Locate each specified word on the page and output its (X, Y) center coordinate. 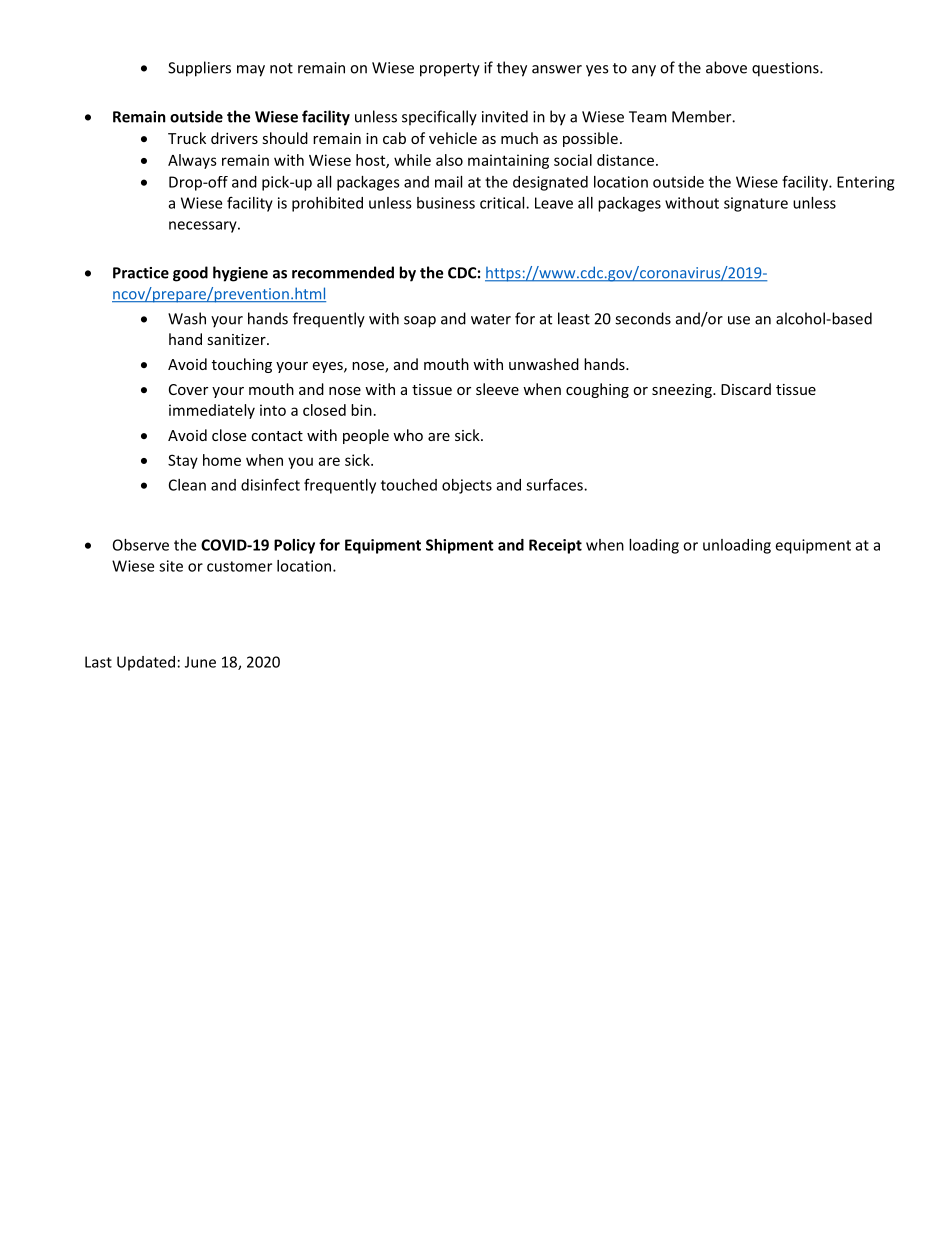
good (190, 274)
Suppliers (199, 69)
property (450, 70)
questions (786, 69)
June (200, 662)
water (491, 319)
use (739, 320)
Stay (183, 461)
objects (467, 486)
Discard (746, 389)
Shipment (460, 546)
